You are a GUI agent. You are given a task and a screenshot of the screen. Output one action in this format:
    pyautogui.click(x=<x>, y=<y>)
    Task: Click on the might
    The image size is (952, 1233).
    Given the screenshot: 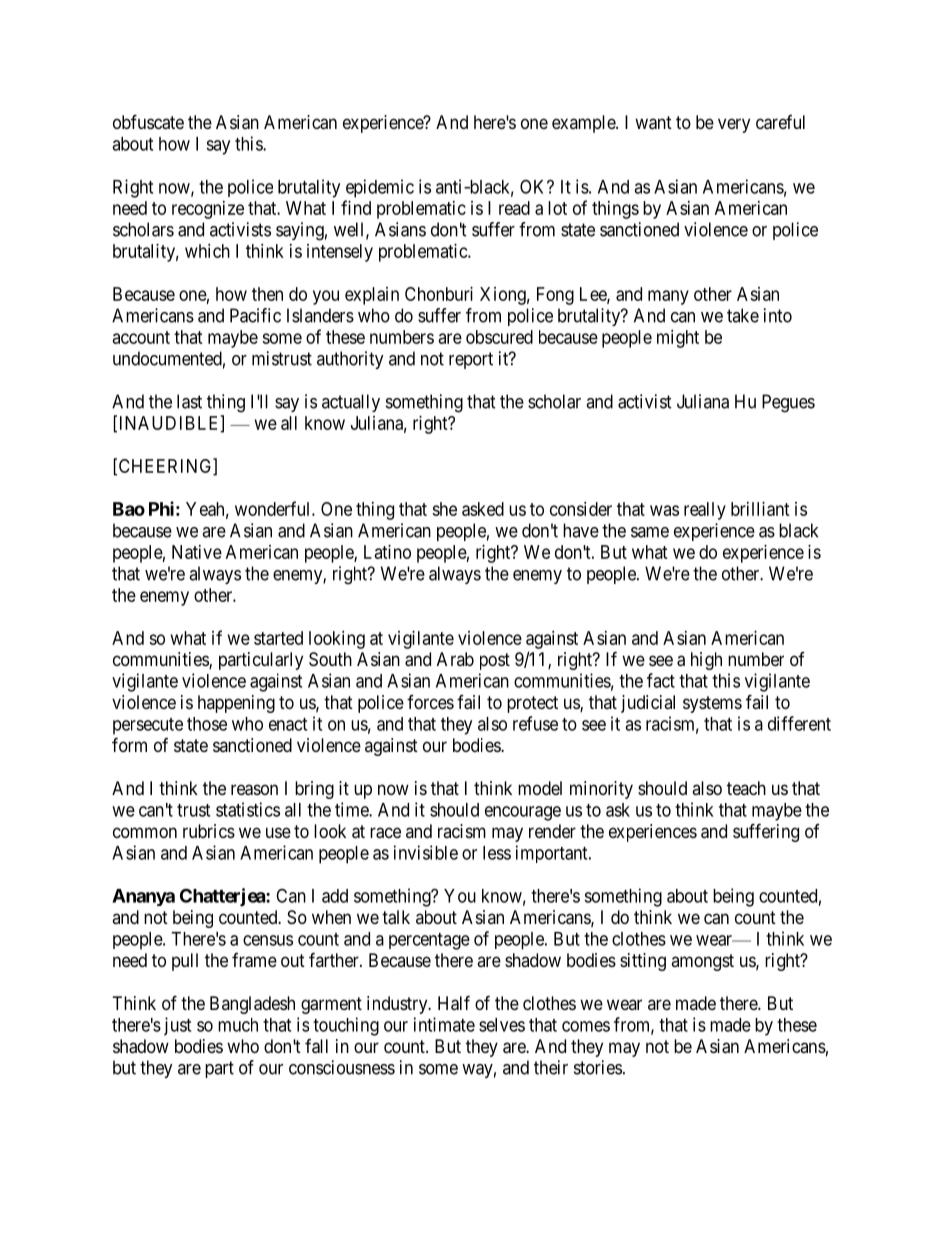 What is the action you would take?
    pyautogui.click(x=678, y=339)
